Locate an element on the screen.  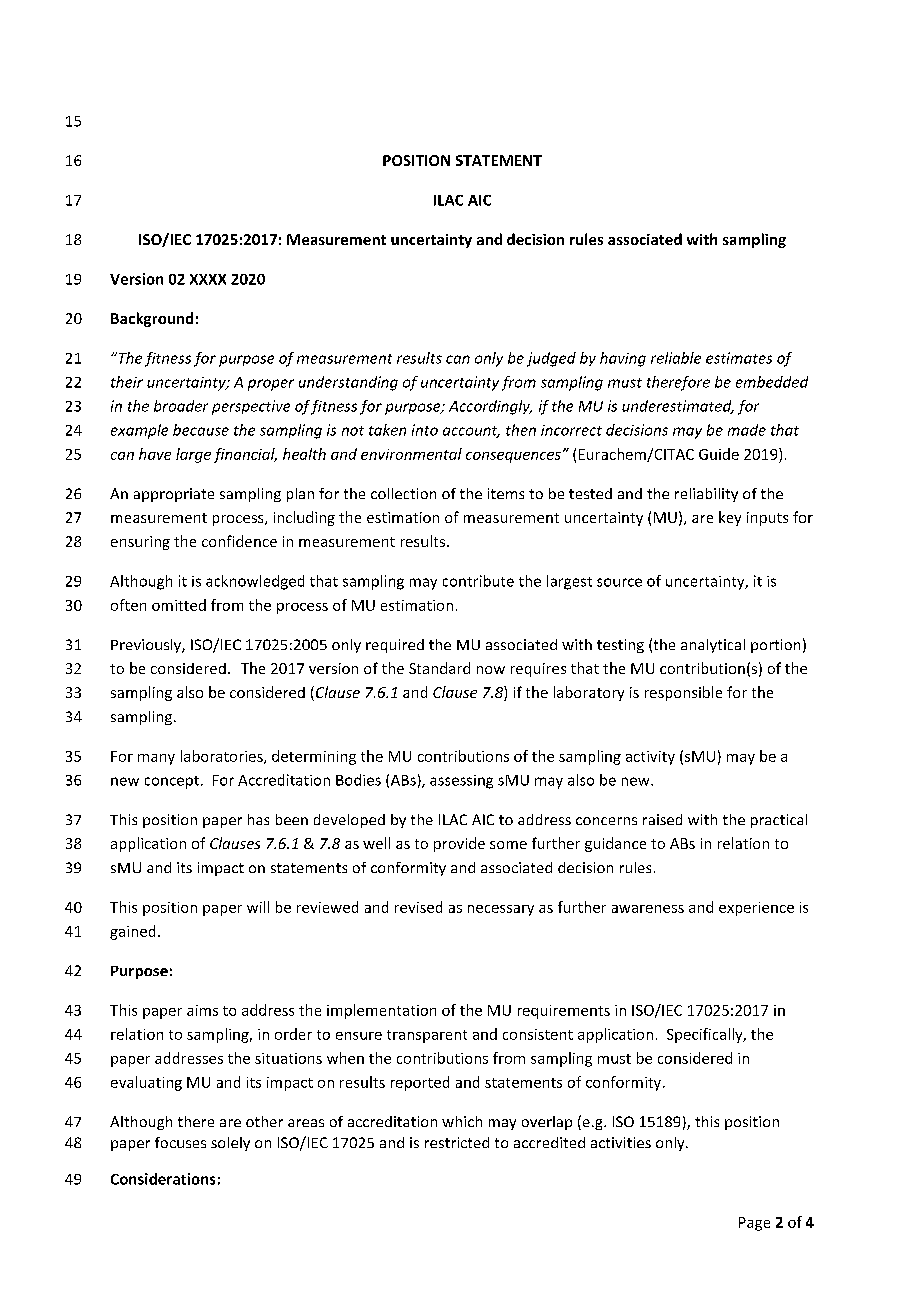
awareness is located at coordinates (648, 909).
